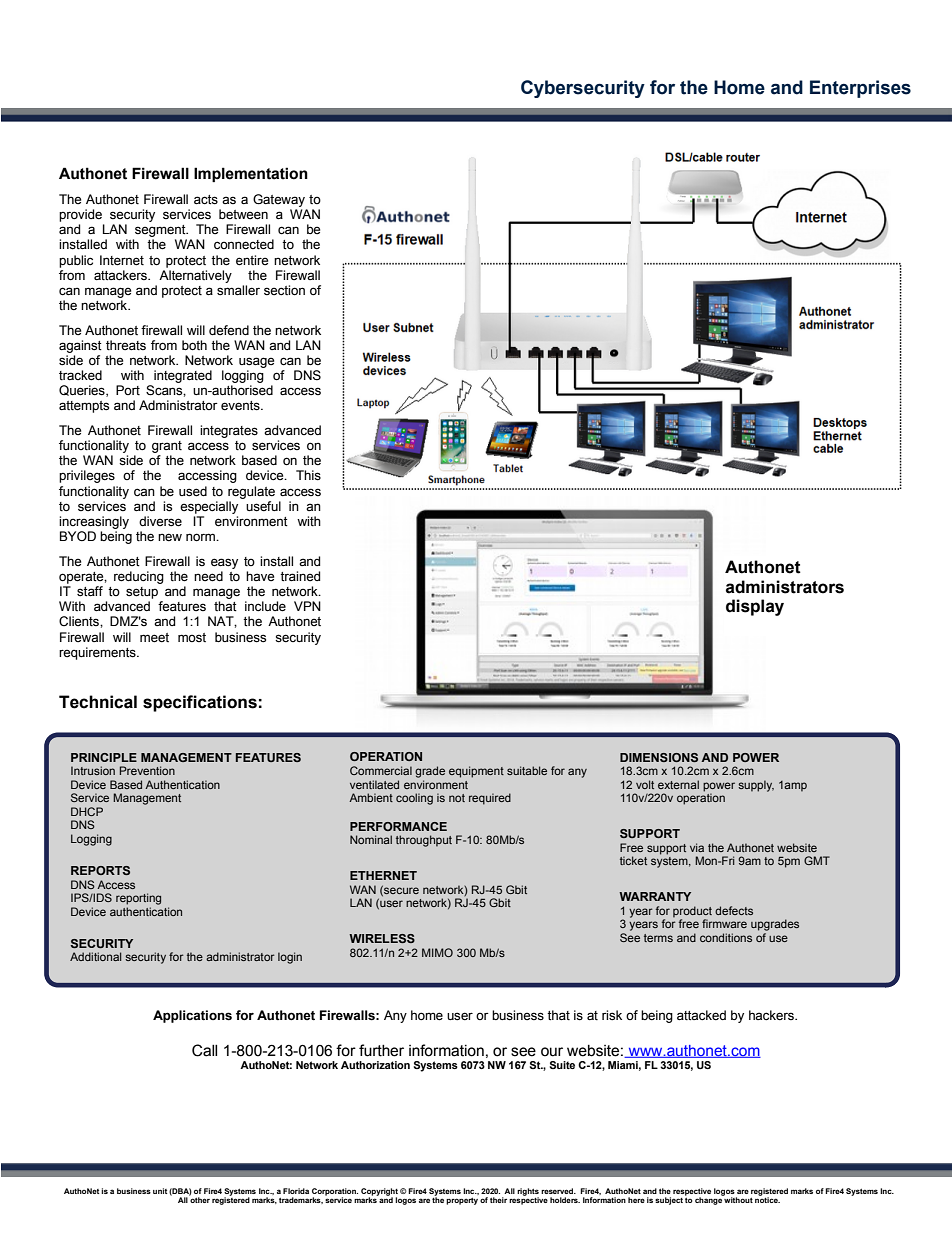  What do you see at coordinates (755, 607) in the image?
I see `display` at bounding box center [755, 607].
